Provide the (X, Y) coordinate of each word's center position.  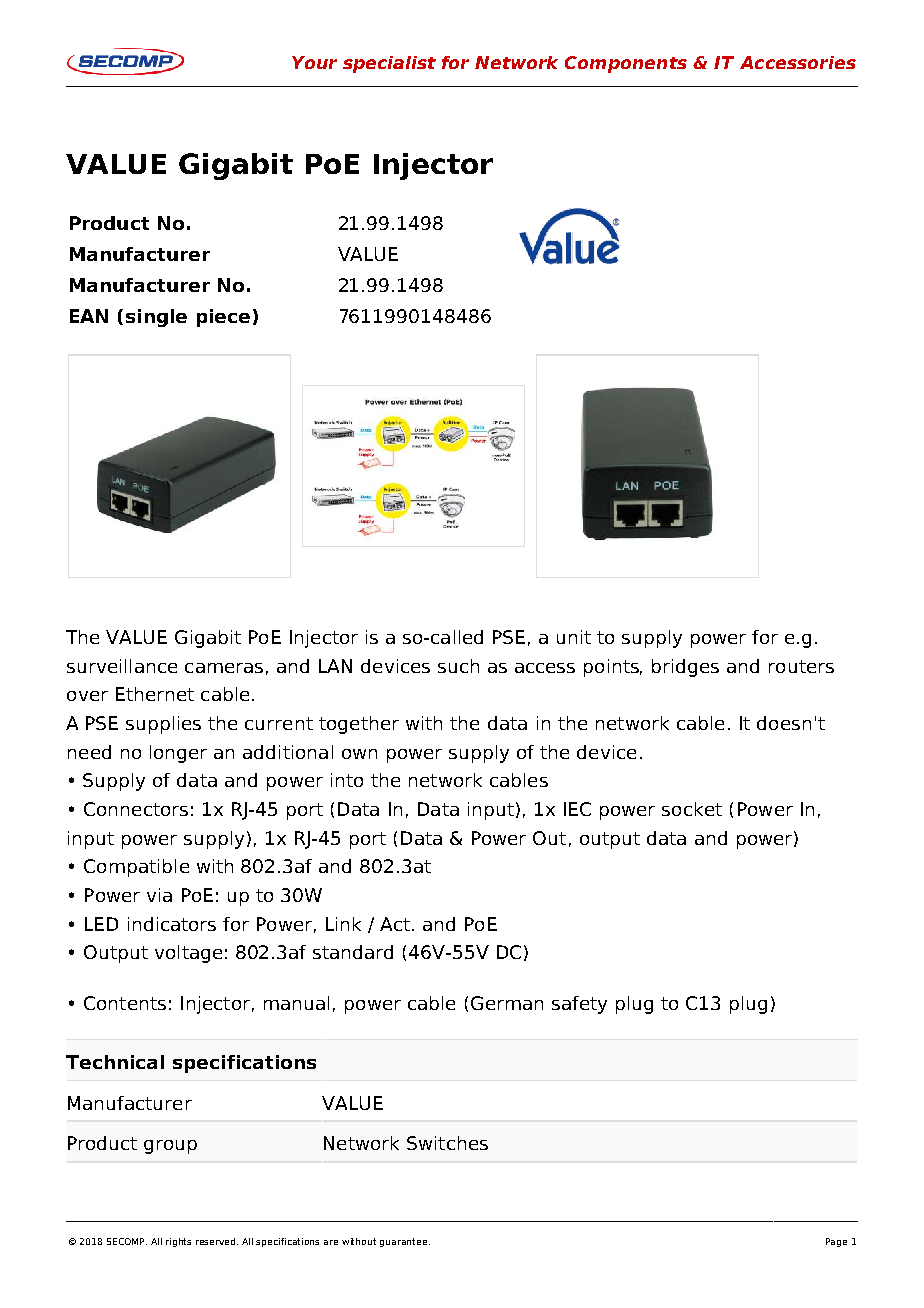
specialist (389, 64)
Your (314, 62)
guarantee (405, 1242)
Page (836, 1242)
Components (626, 64)
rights (178, 1242)
